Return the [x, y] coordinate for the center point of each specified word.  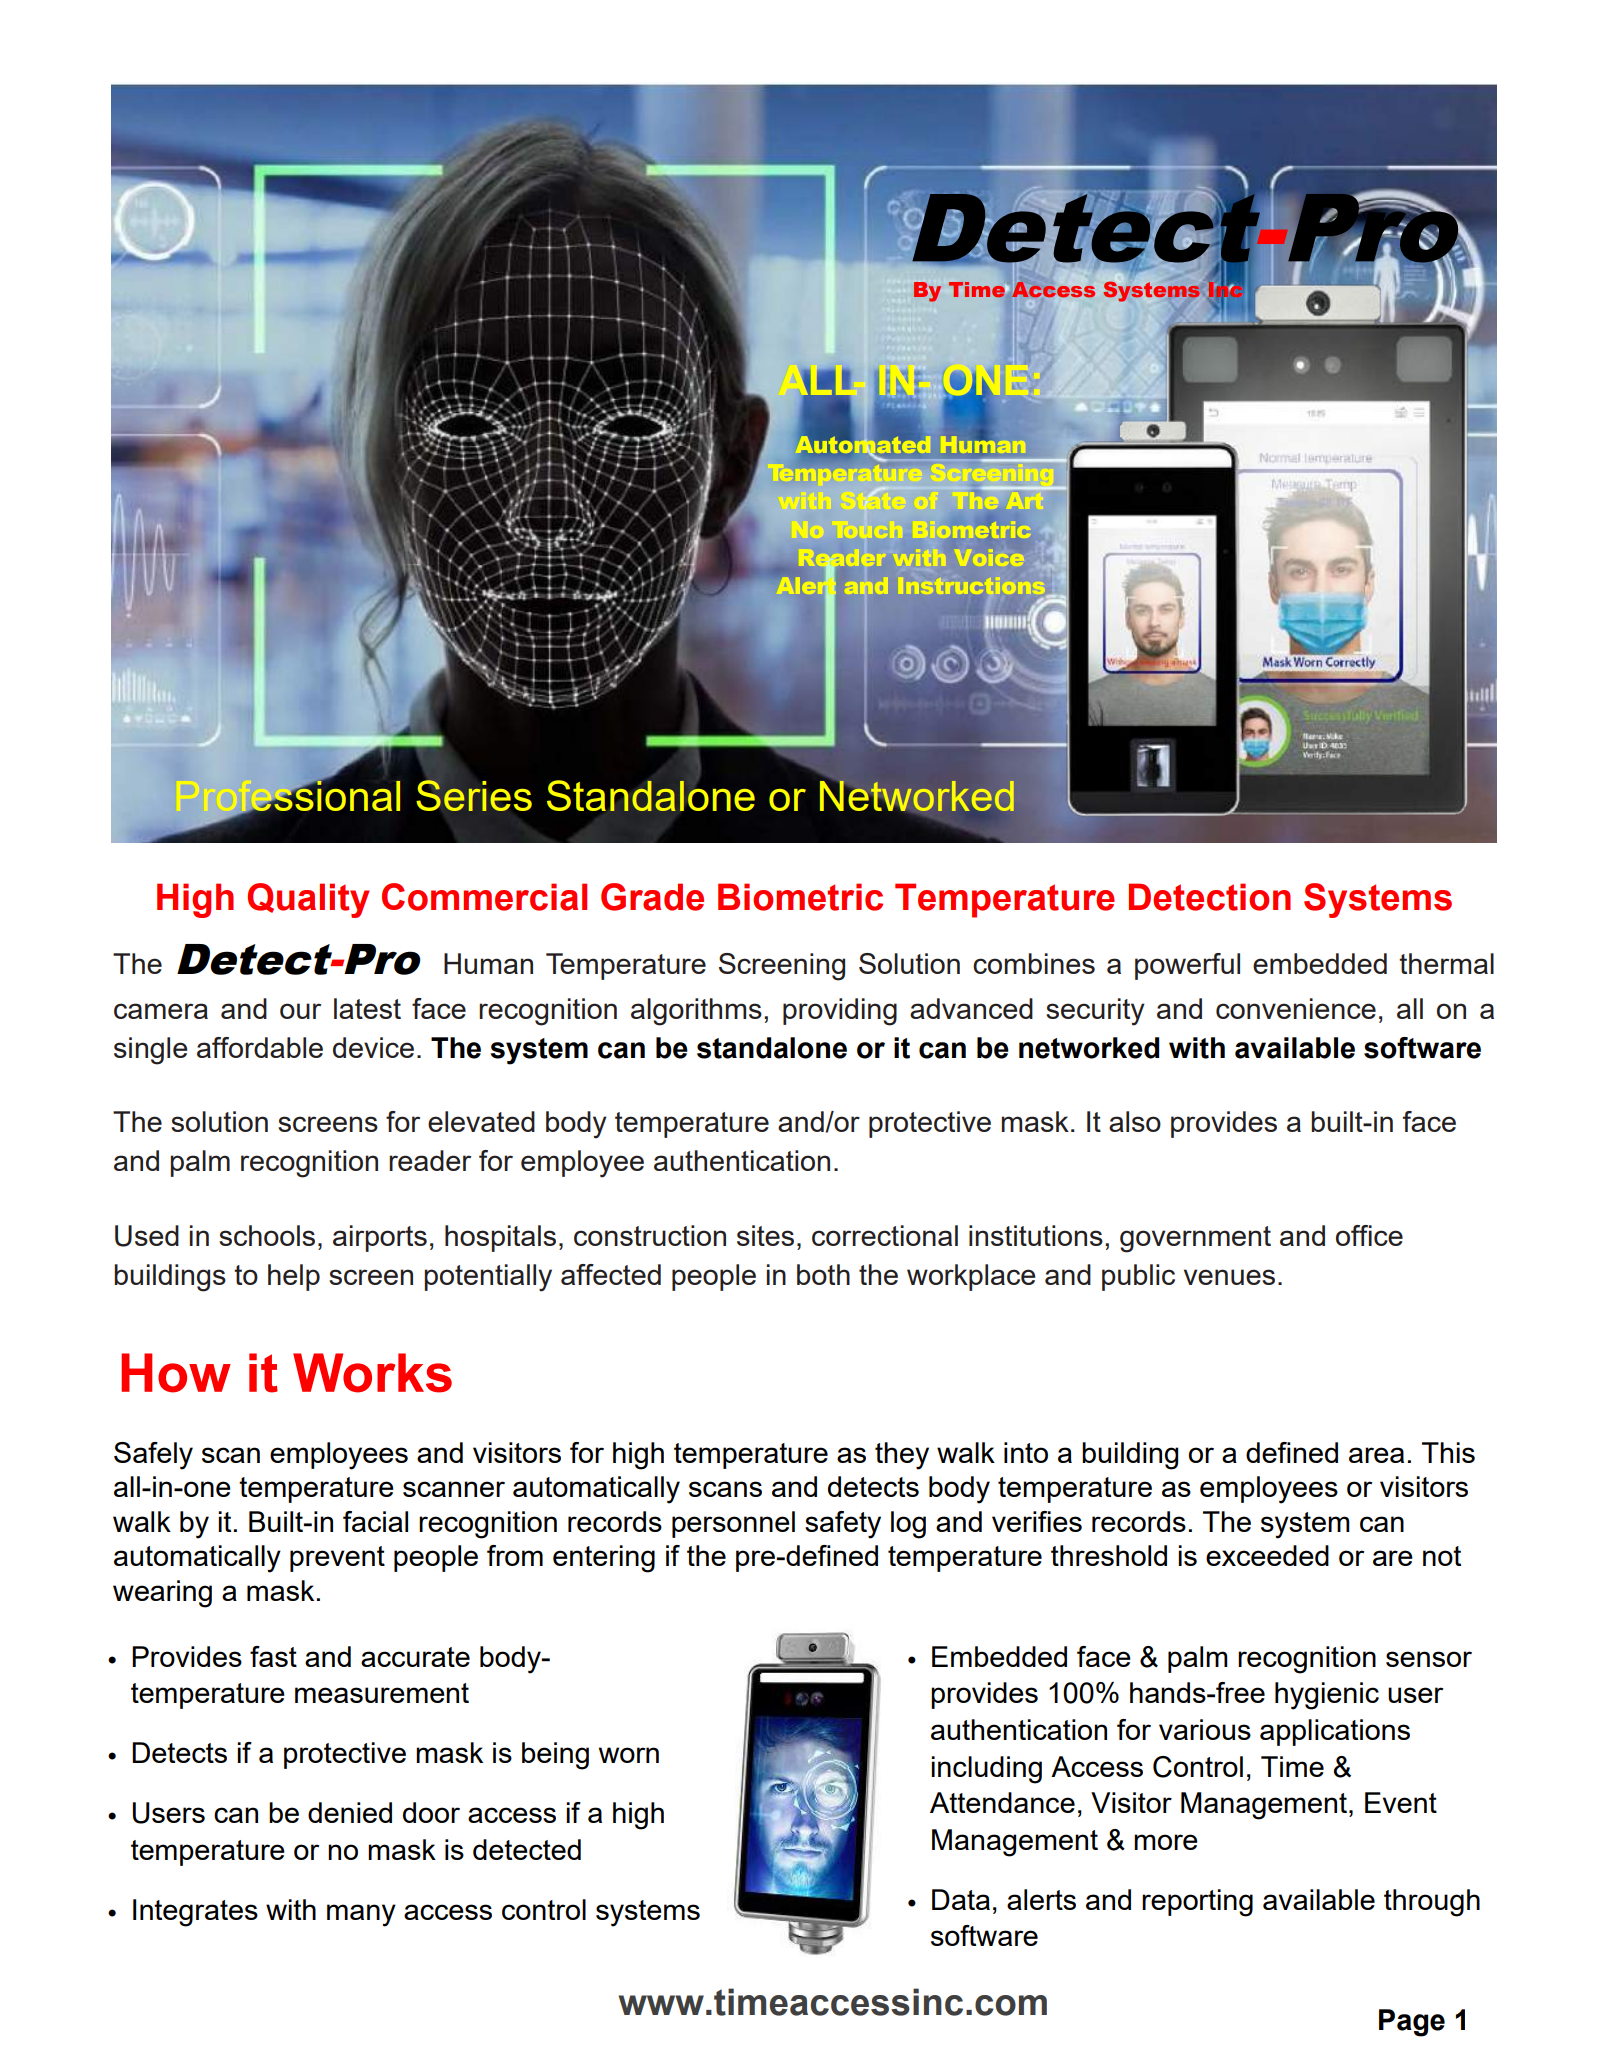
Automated [864, 444]
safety [843, 1525]
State [870, 499]
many [361, 1915]
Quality [309, 900]
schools [267, 1235]
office [1369, 1235]
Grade [652, 897]
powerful [1187, 966]
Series [474, 795]
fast [273, 1656]
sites [765, 1235]
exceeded [1267, 1555]
